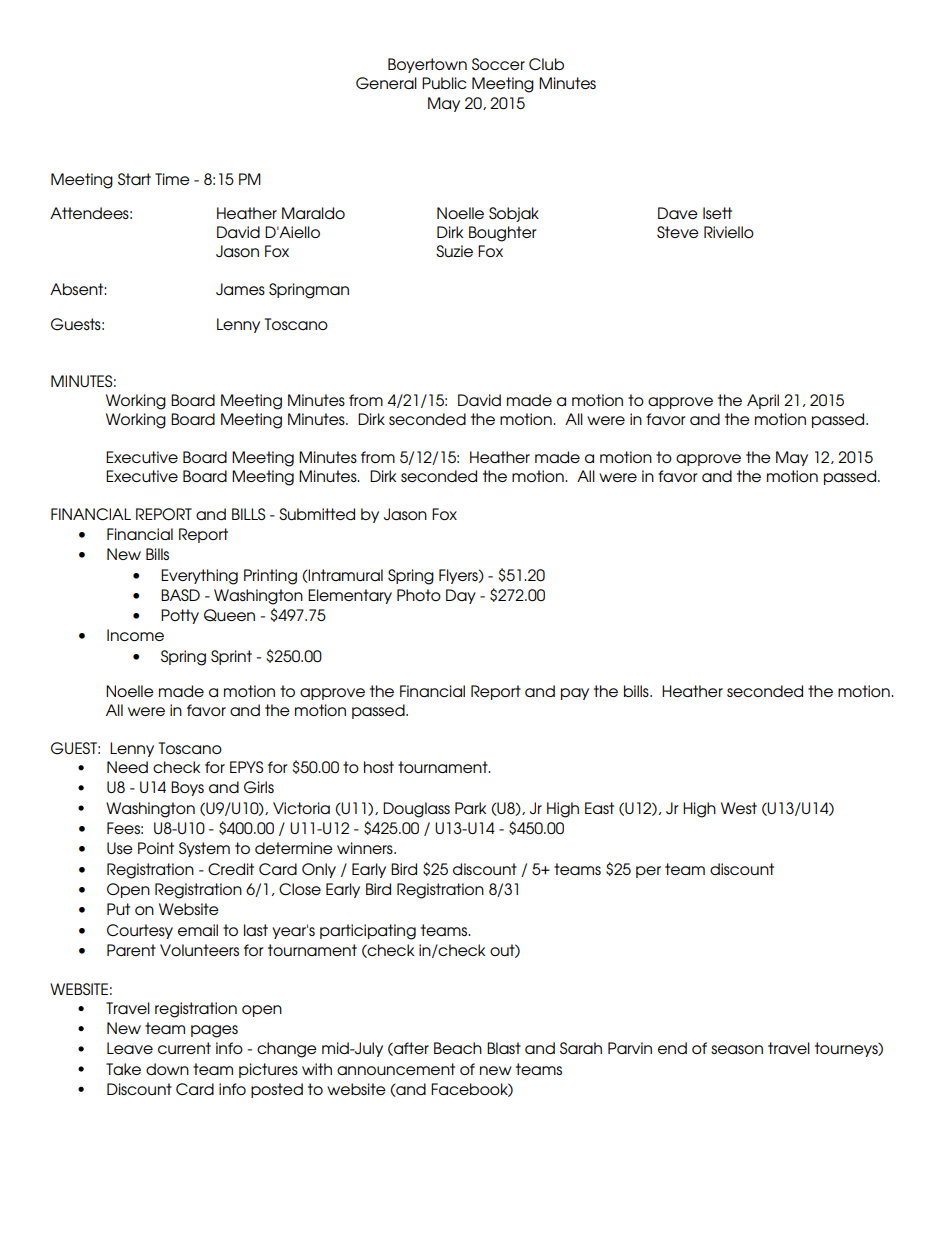  Describe the element at coordinates (546, 64) in the page. I see `Club` at that location.
